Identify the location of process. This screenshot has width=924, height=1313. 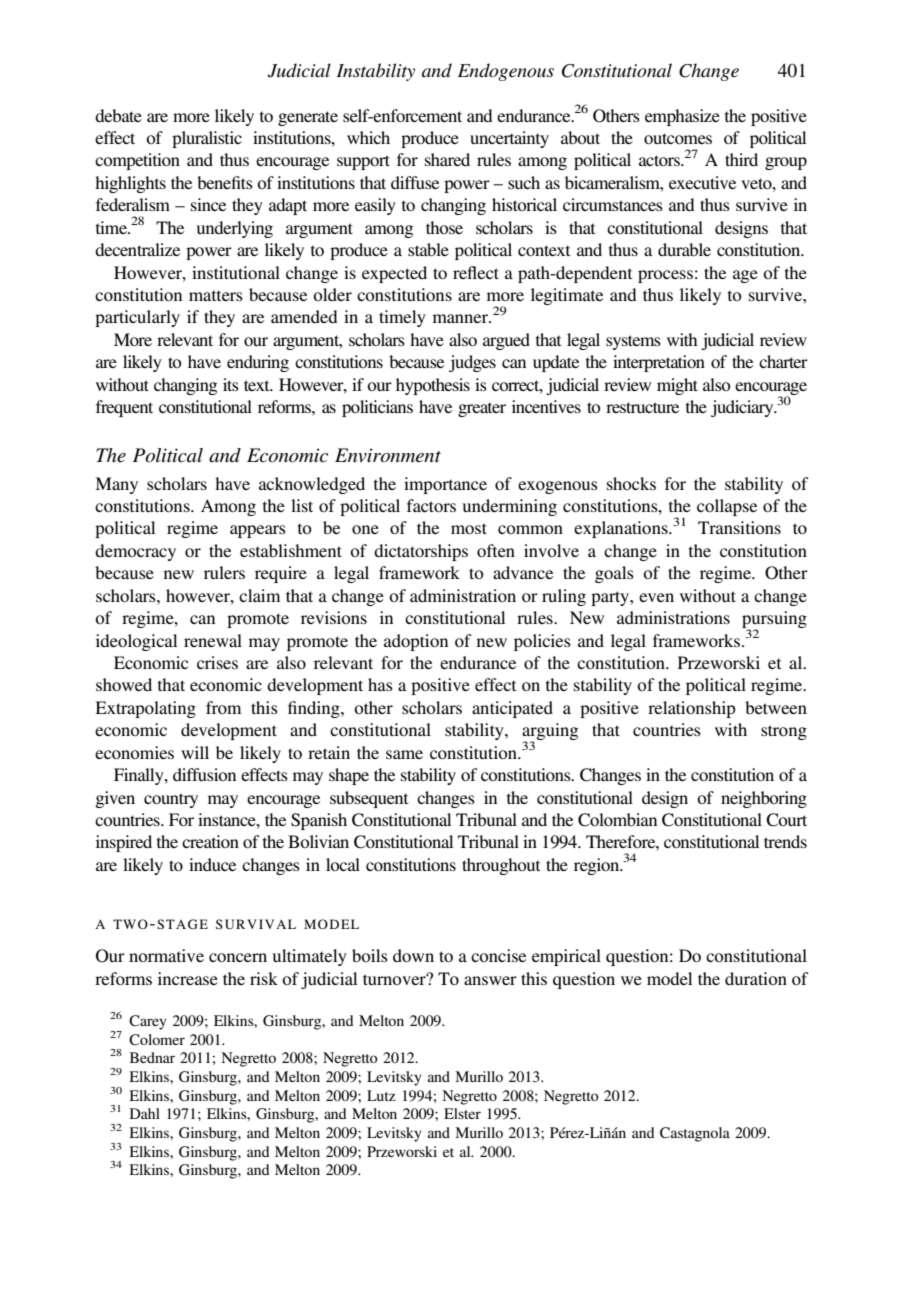
(665, 276).
